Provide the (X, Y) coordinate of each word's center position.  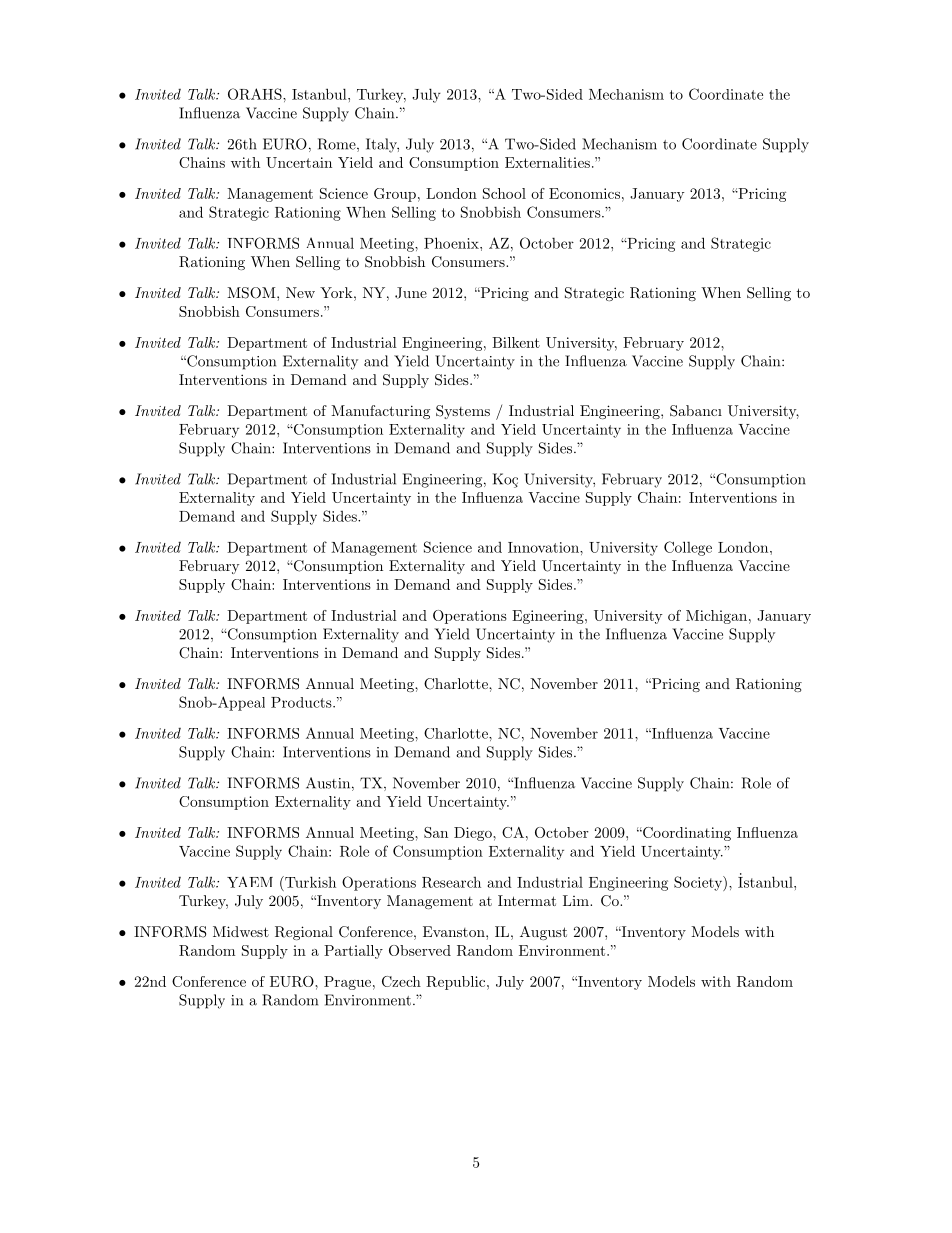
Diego (474, 834)
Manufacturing (380, 412)
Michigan (716, 617)
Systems (463, 412)
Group (395, 195)
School (504, 193)
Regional (304, 933)
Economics (584, 193)
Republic (455, 983)
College (688, 548)
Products (302, 702)
